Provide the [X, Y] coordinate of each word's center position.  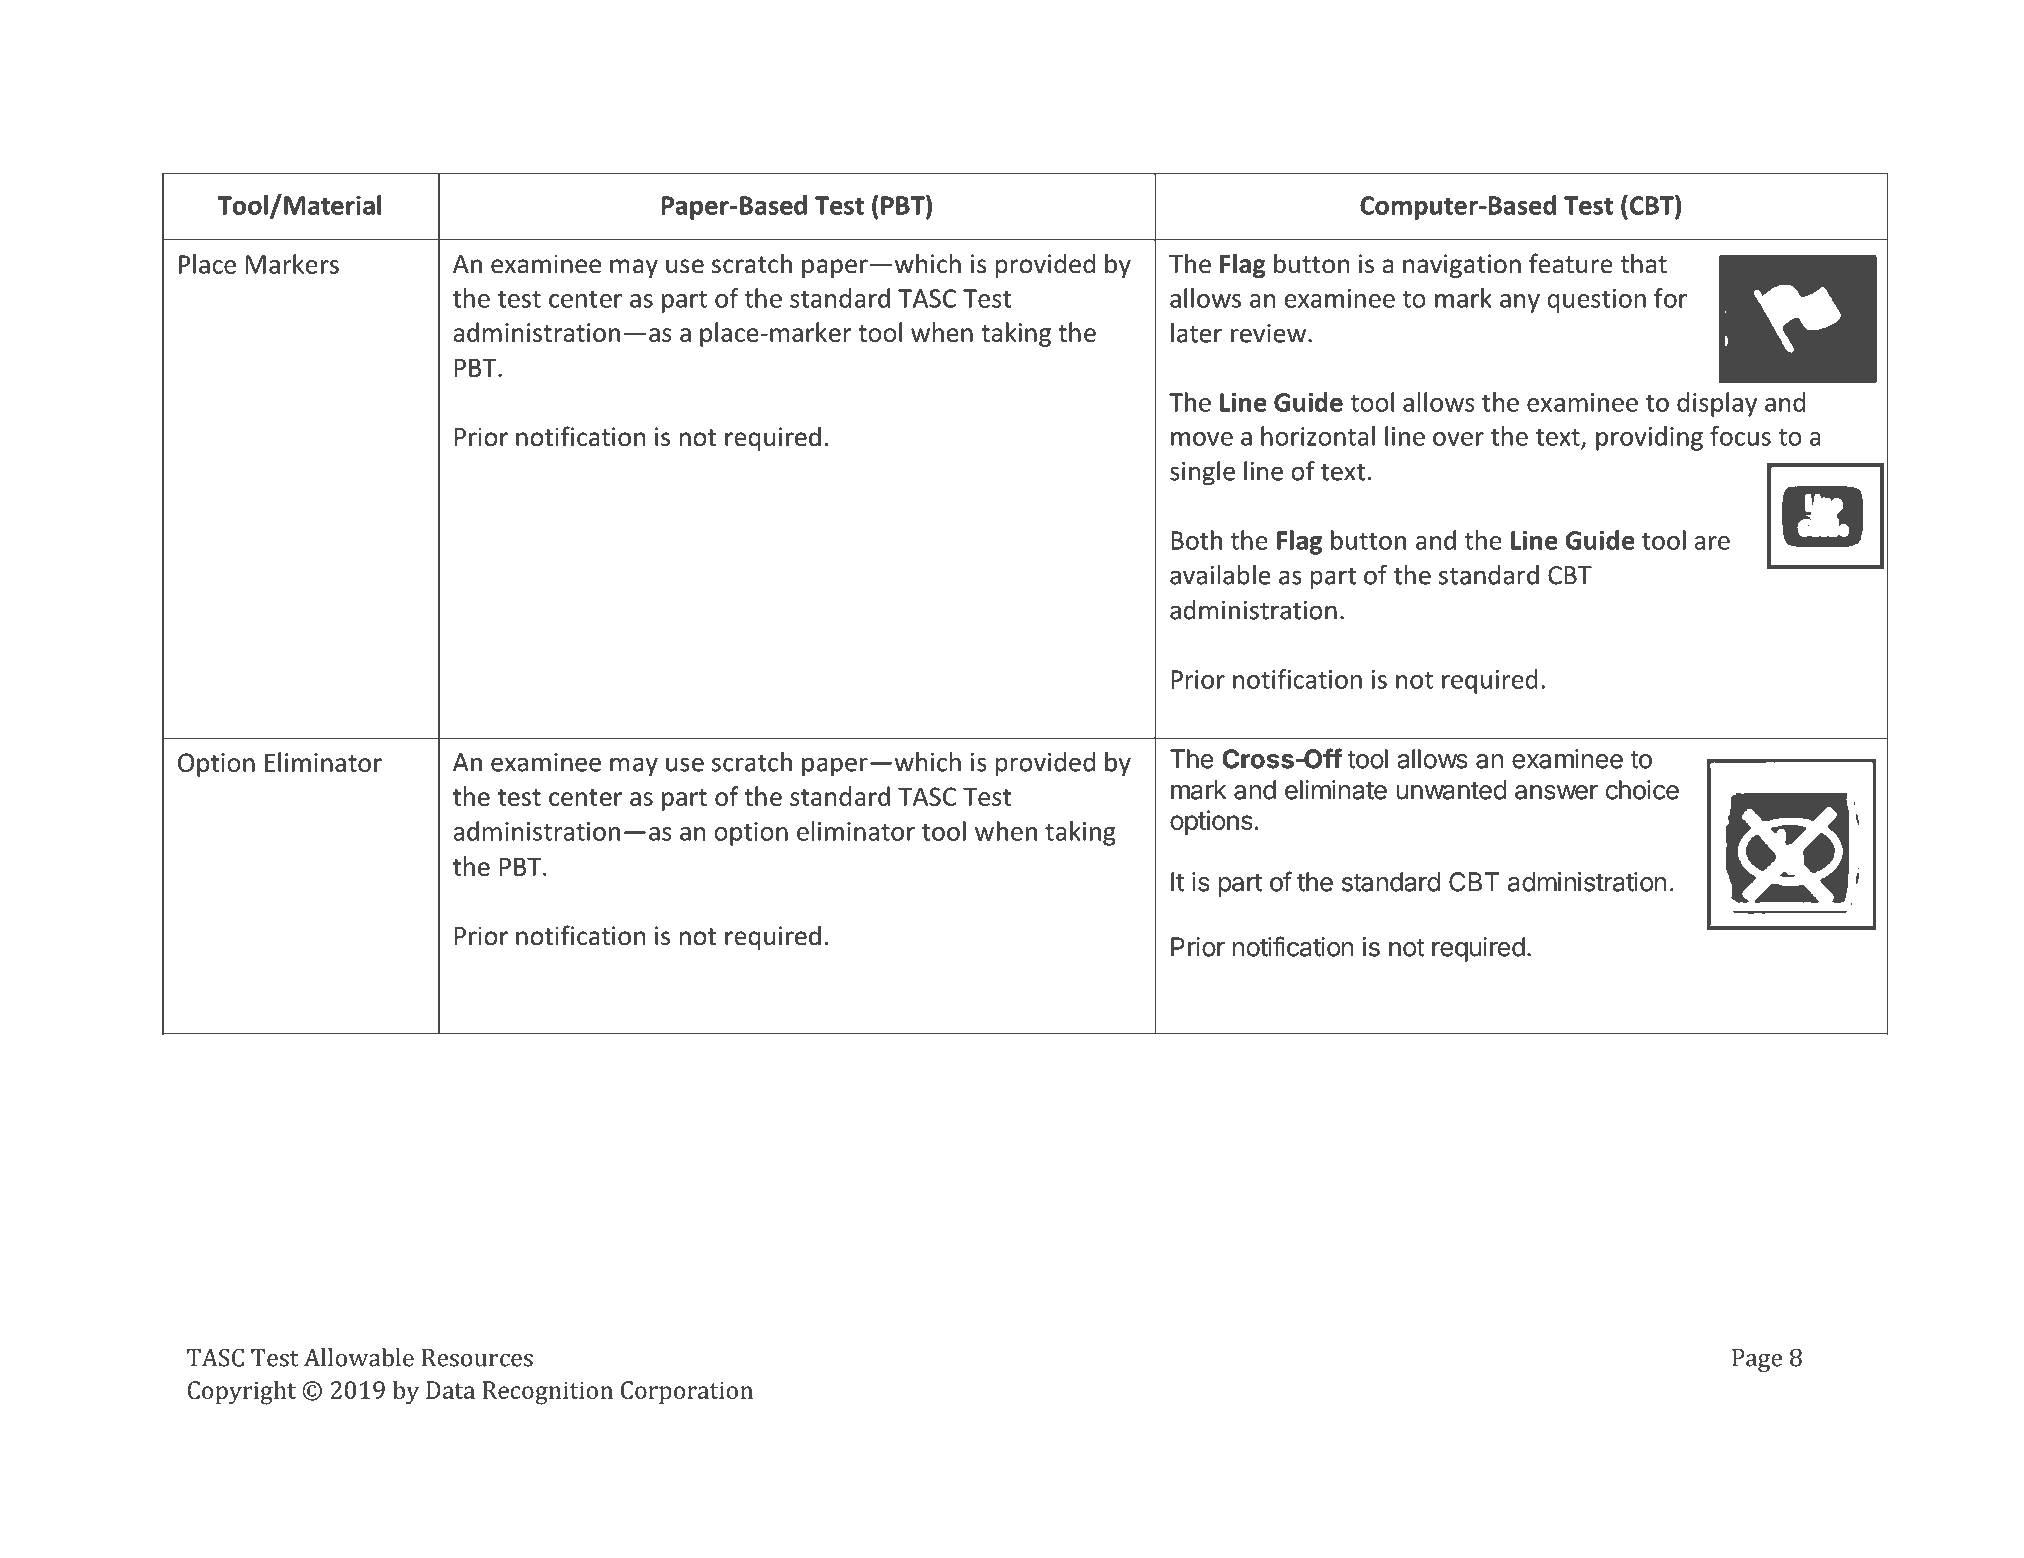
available [1220, 575]
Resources [477, 1358]
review [1268, 333]
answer [1556, 792]
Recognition [548, 1393]
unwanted [1451, 790]
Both [1196, 540]
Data [450, 1390]
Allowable [359, 1357]
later [1196, 333]
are [1712, 543]
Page [1757, 1360]
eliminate [1336, 790]
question [1597, 301]
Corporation [687, 1392]
